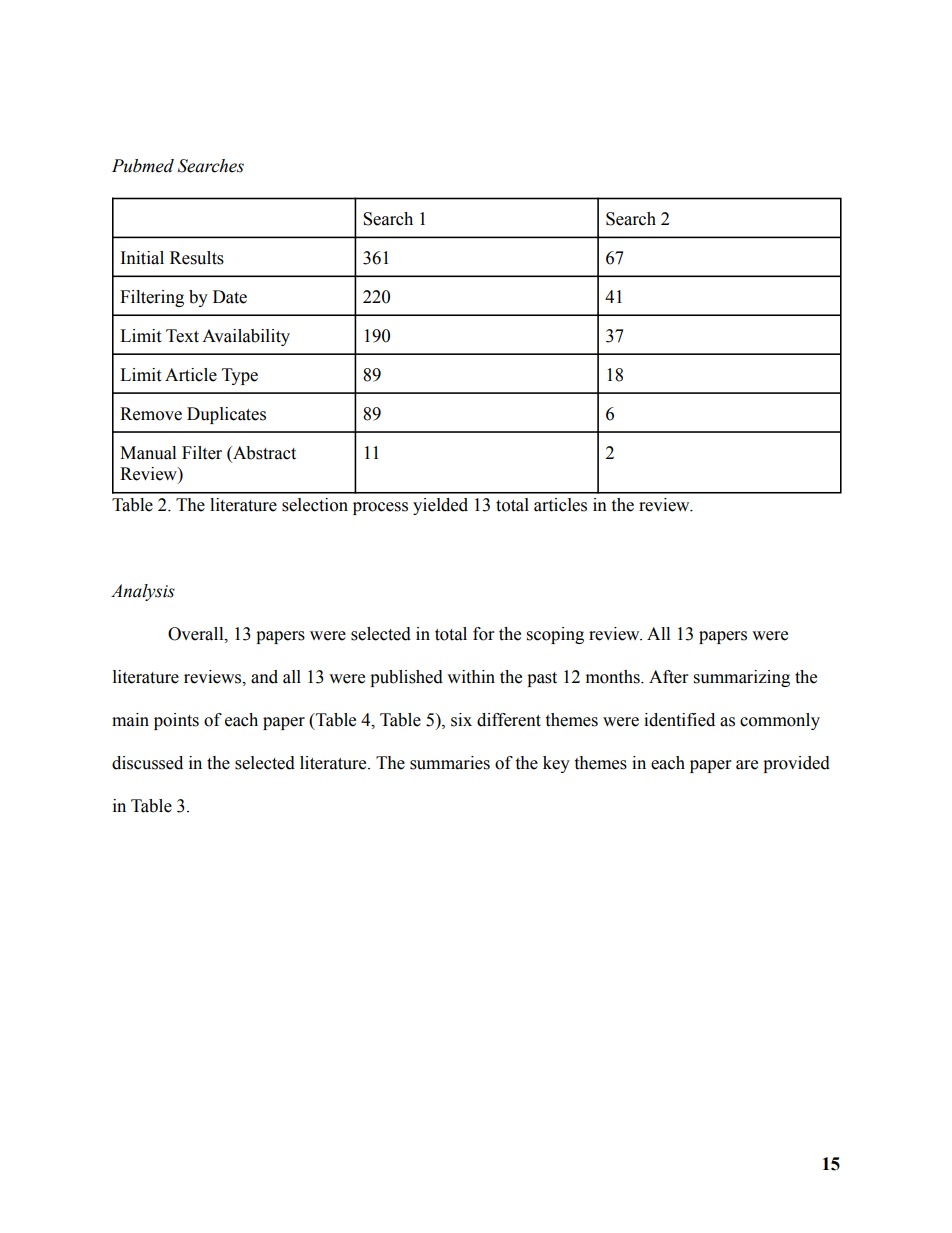 The height and width of the page is (1233, 952). Describe the element at coordinates (143, 166) in the page. I see `Pubmed` at that location.
